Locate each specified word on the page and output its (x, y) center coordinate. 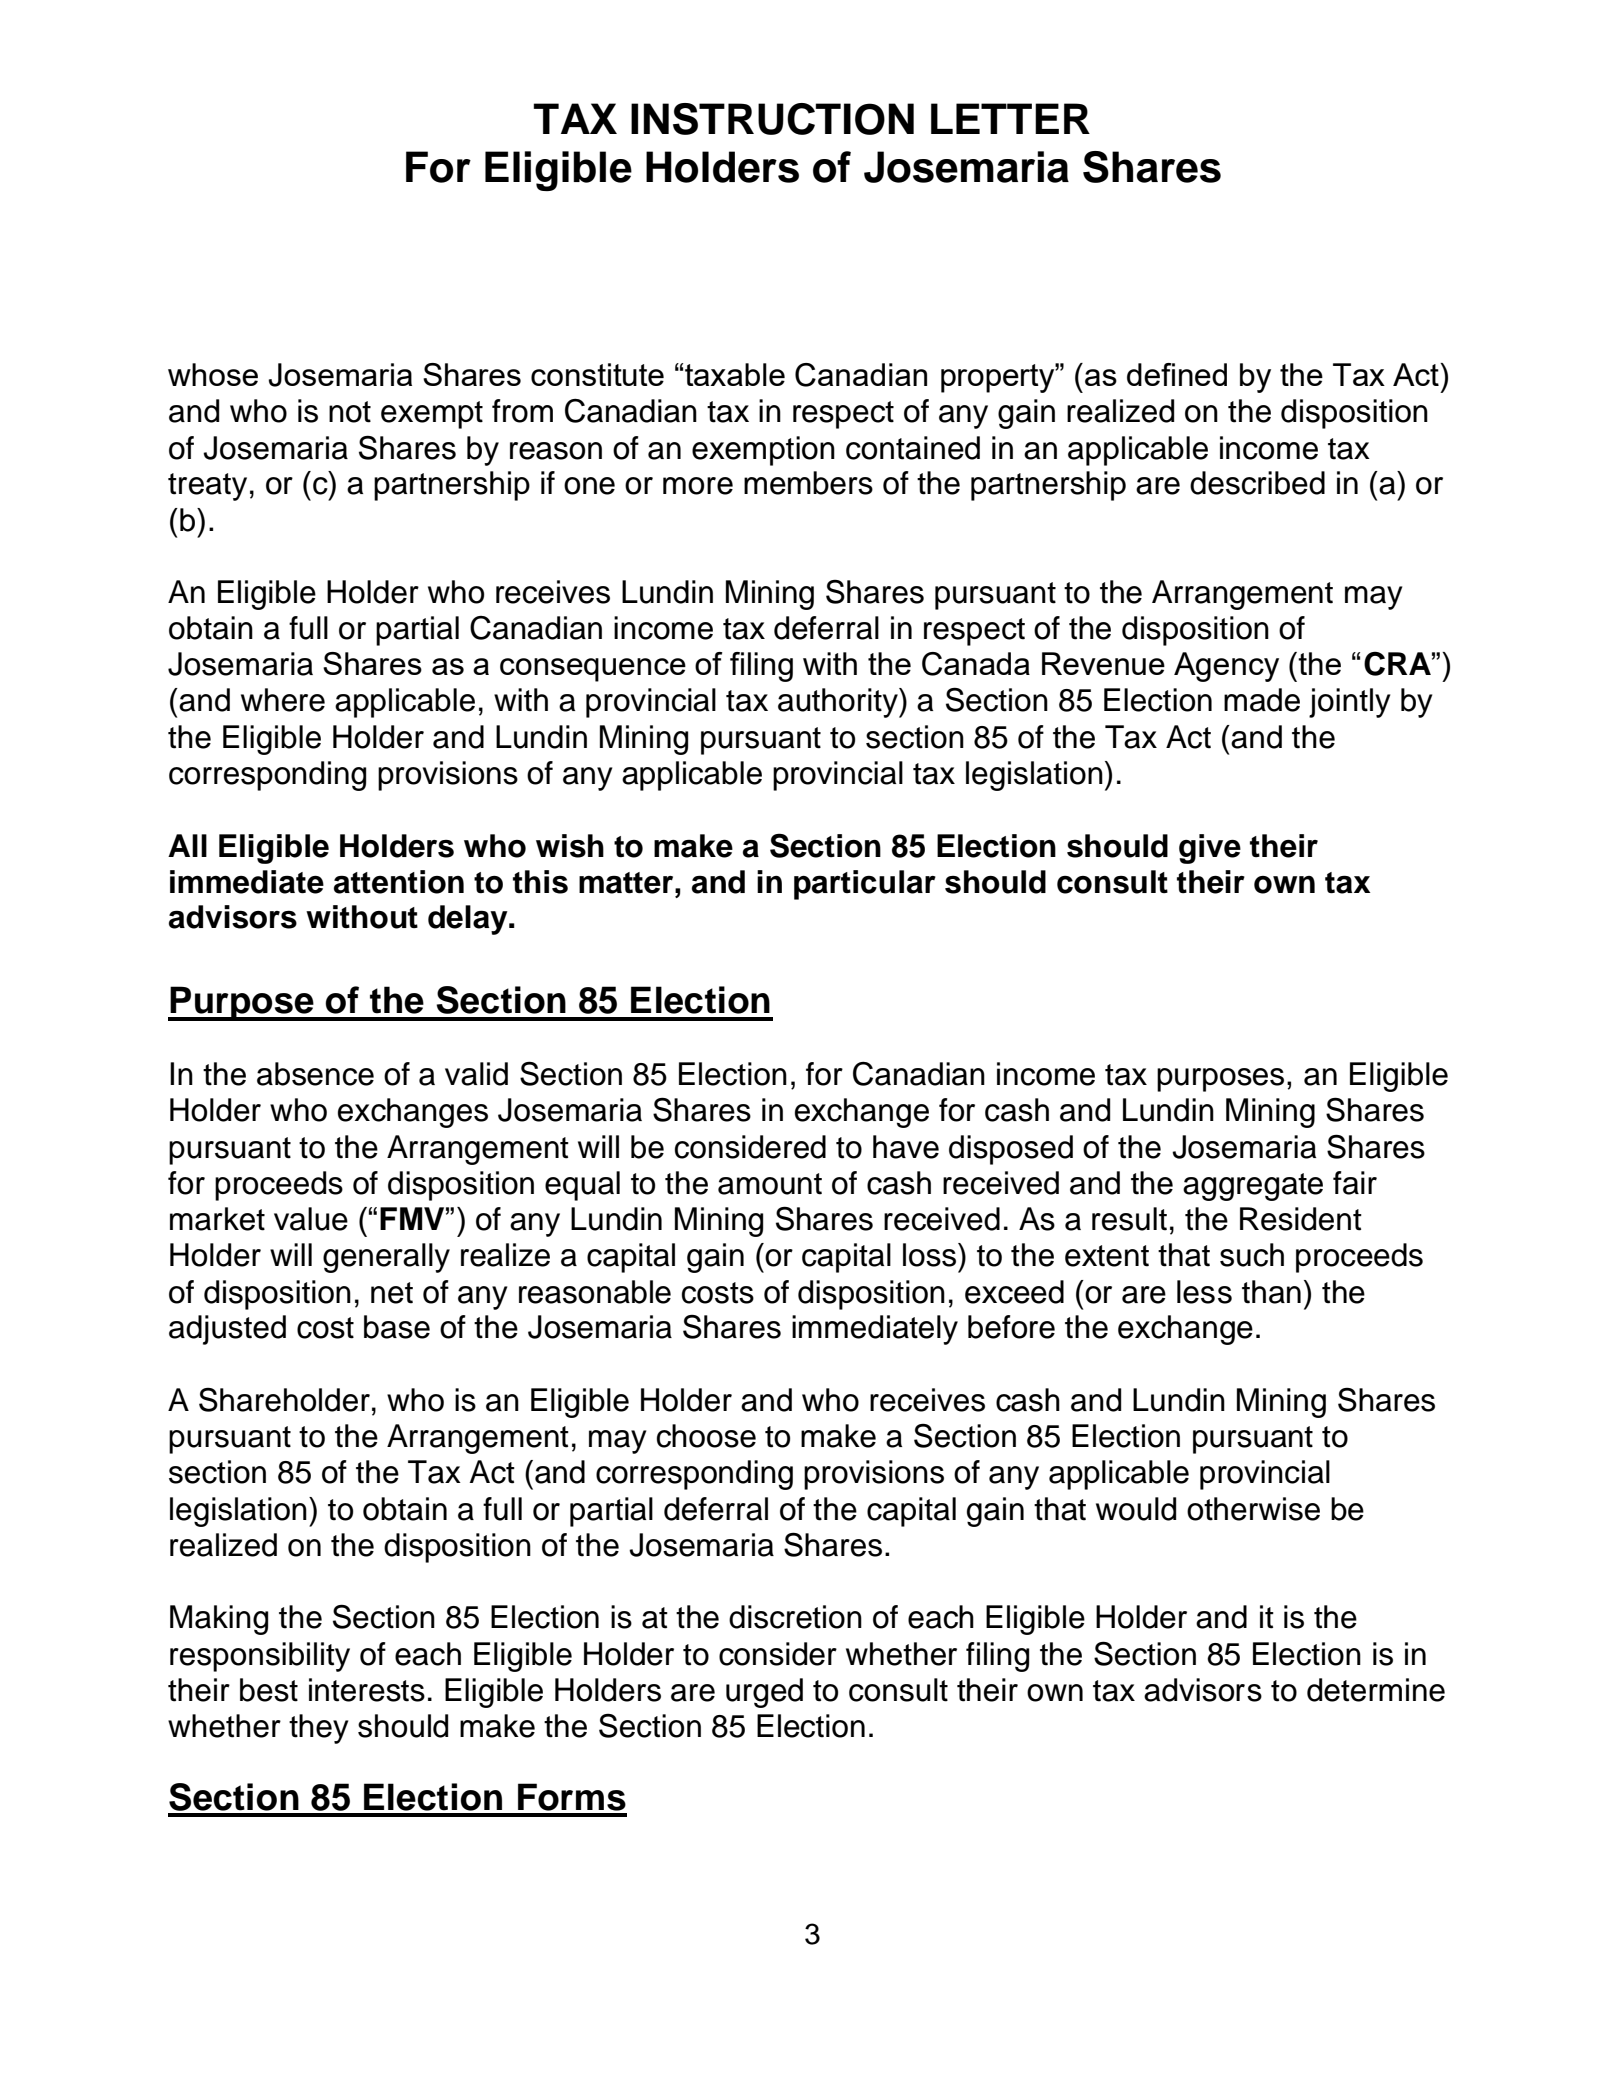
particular (865, 885)
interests (367, 1690)
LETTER (1010, 118)
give (1210, 849)
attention (399, 882)
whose (213, 374)
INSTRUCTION (772, 119)
